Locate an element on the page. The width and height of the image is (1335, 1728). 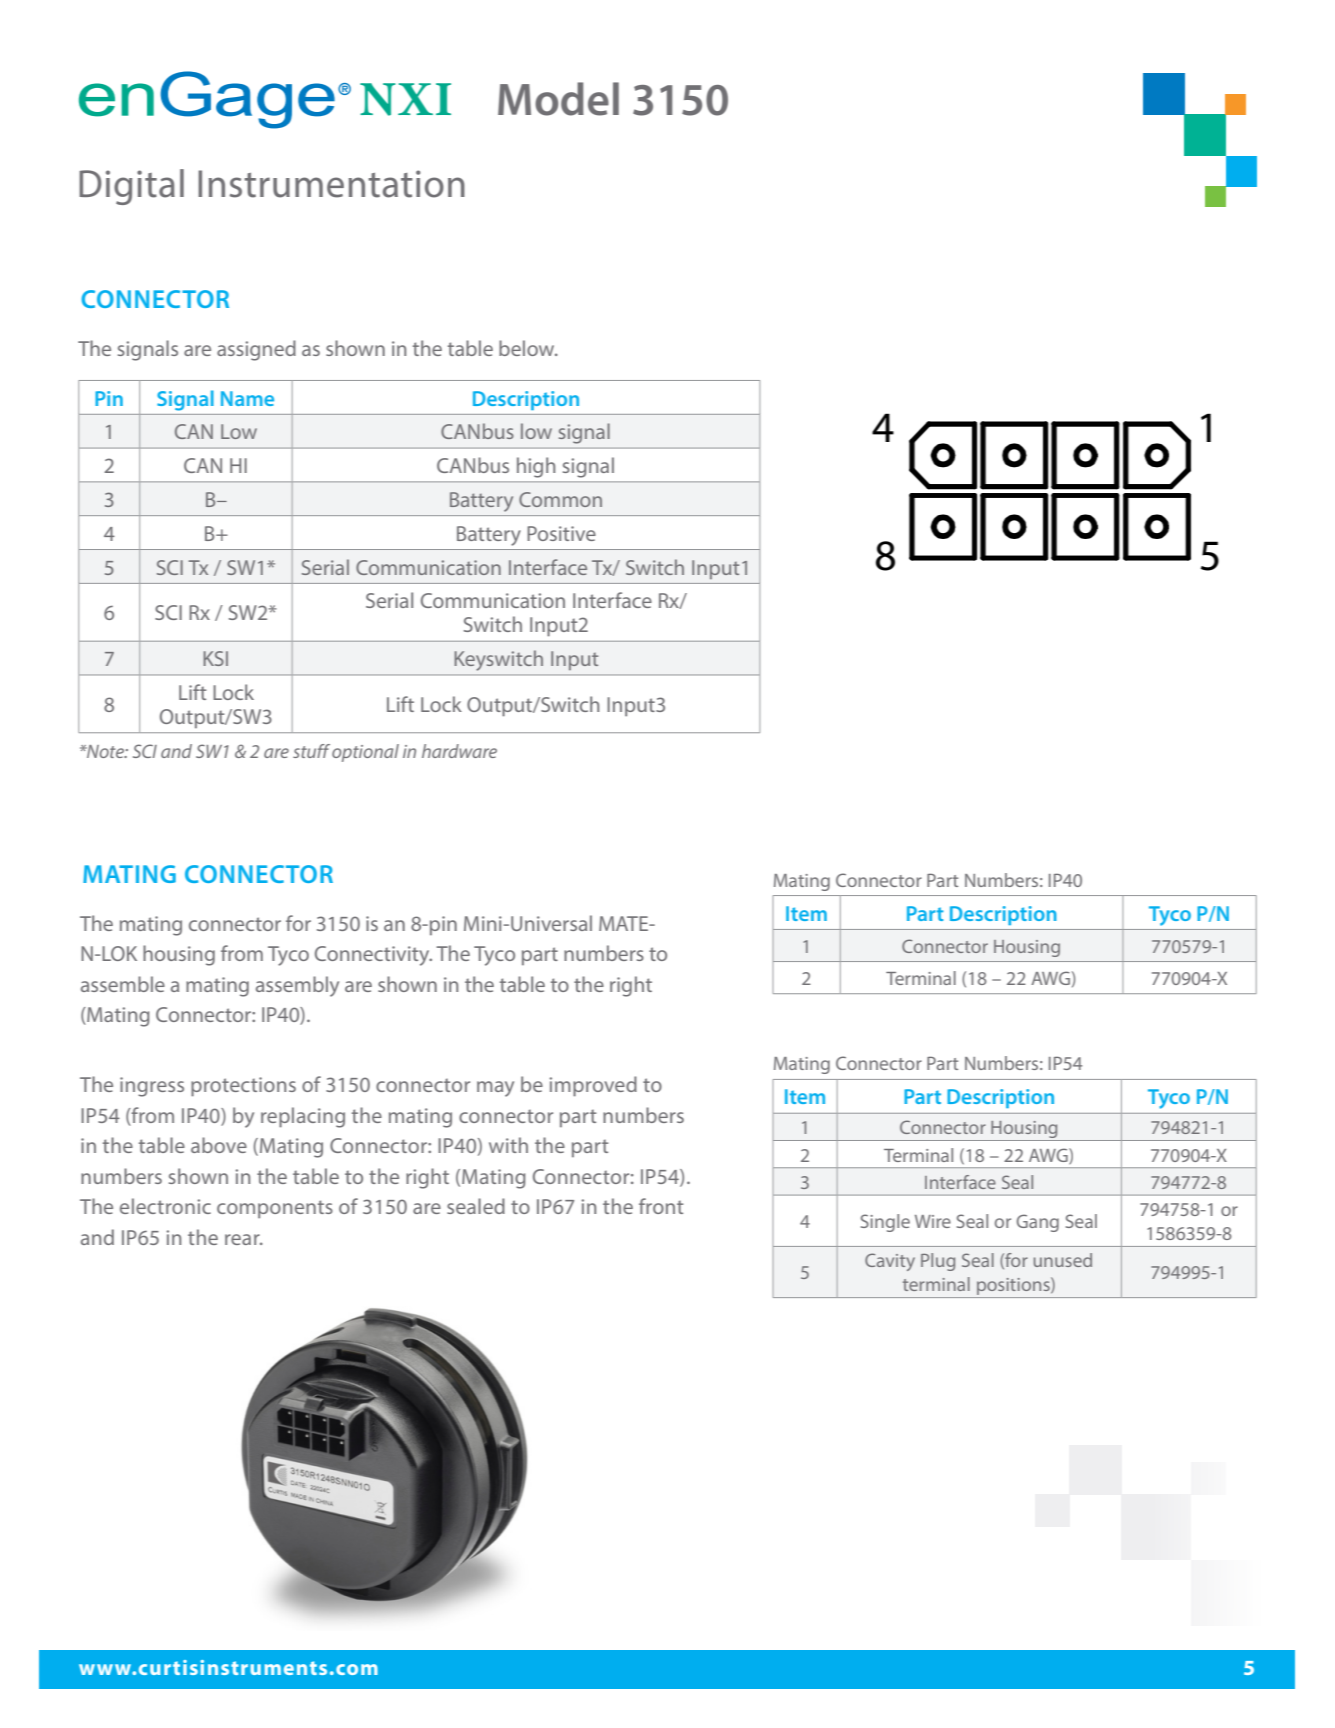
Positive is located at coordinates (561, 533).
